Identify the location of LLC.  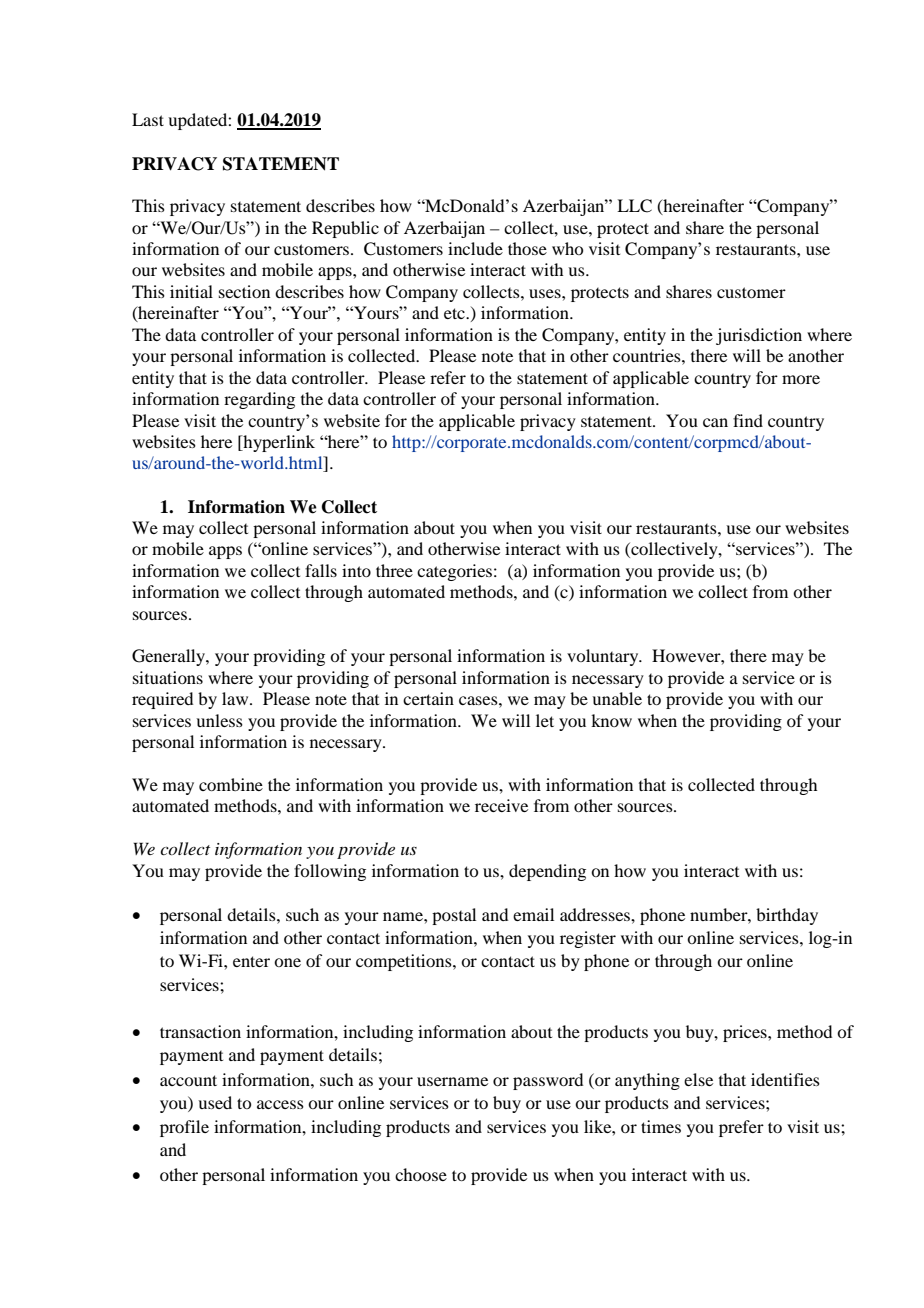
(634, 206).
